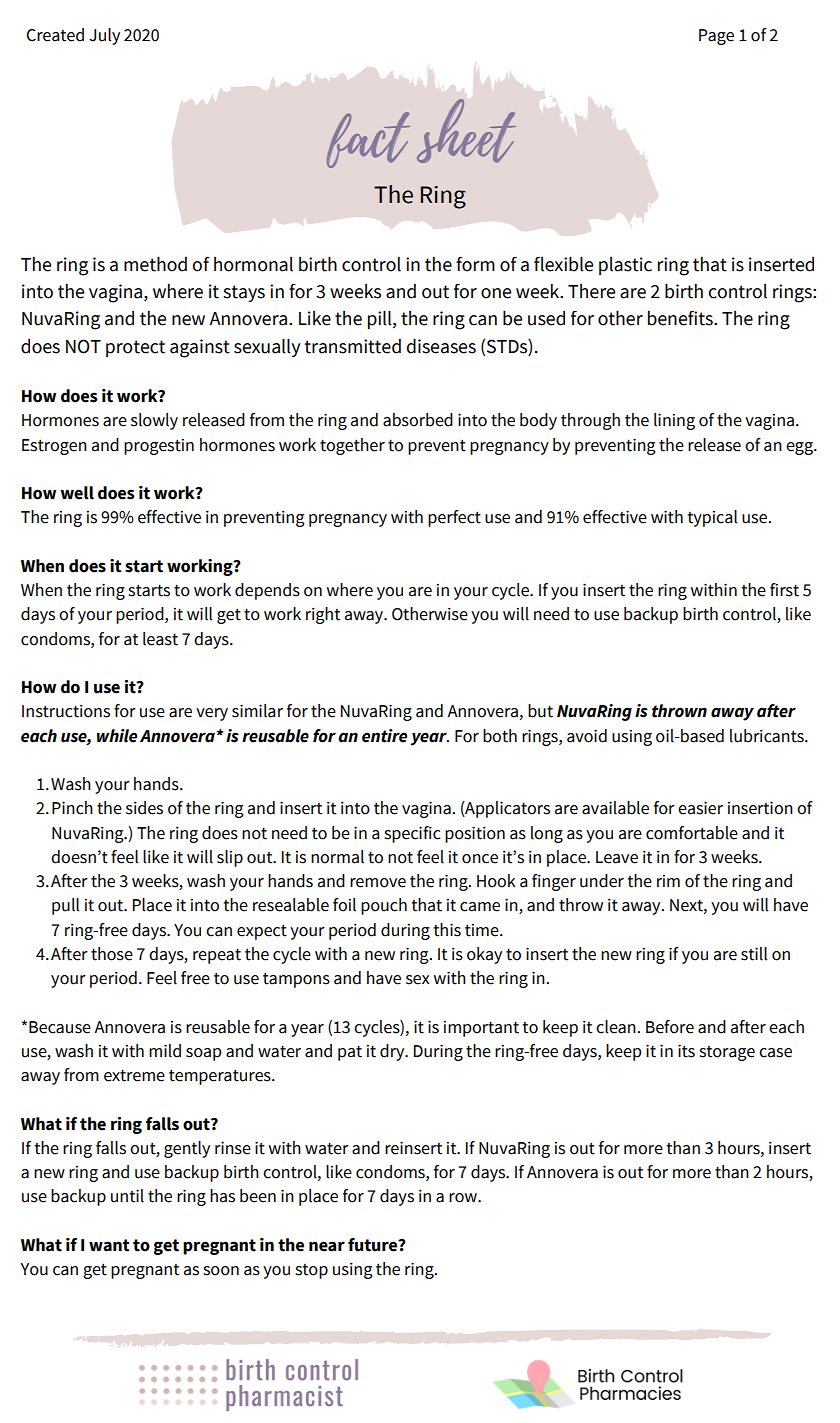 Image resolution: width=840 pixels, height=1423 pixels. I want to click on least, so click(160, 639).
